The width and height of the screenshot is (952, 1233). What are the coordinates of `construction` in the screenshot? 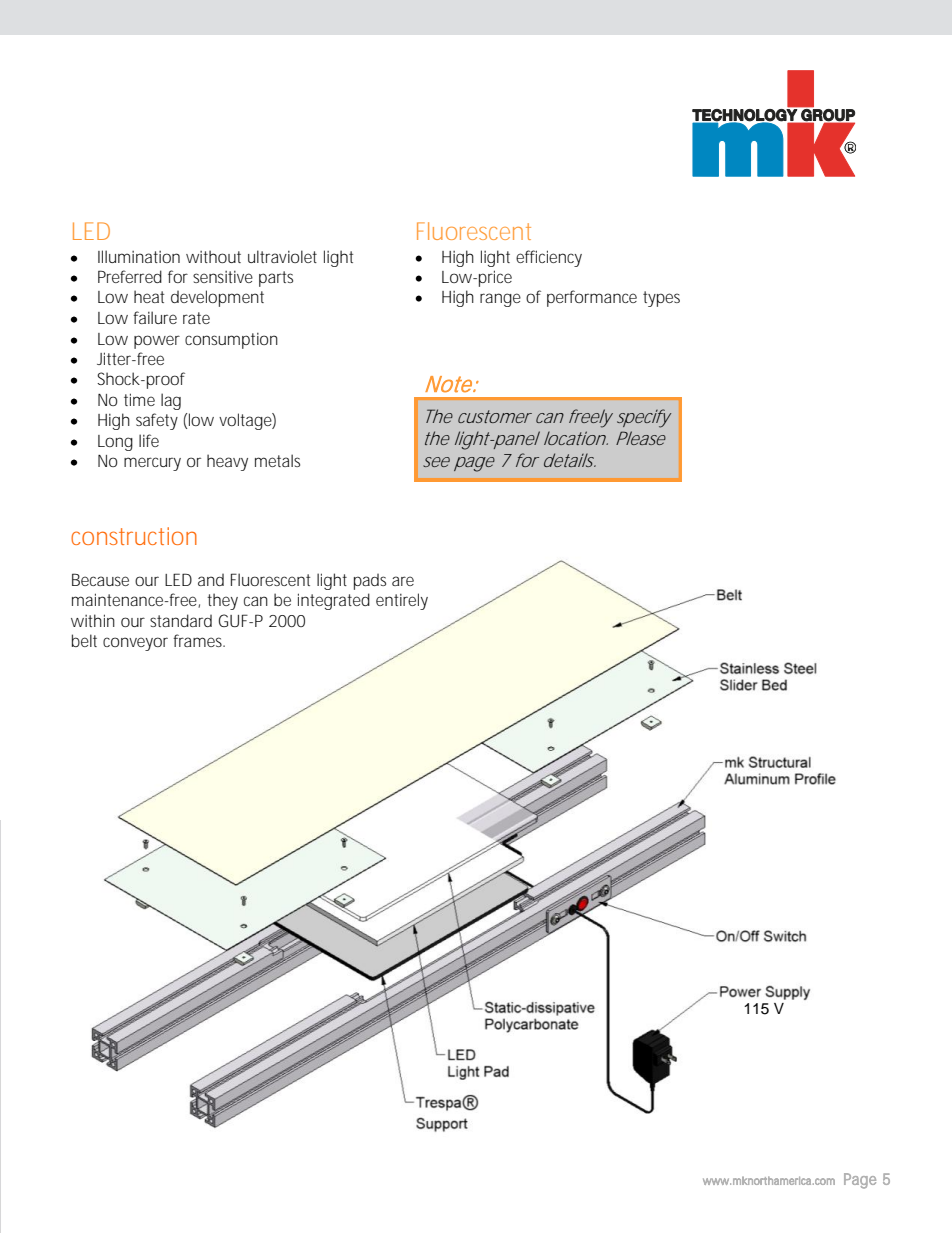 It's located at (134, 536).
